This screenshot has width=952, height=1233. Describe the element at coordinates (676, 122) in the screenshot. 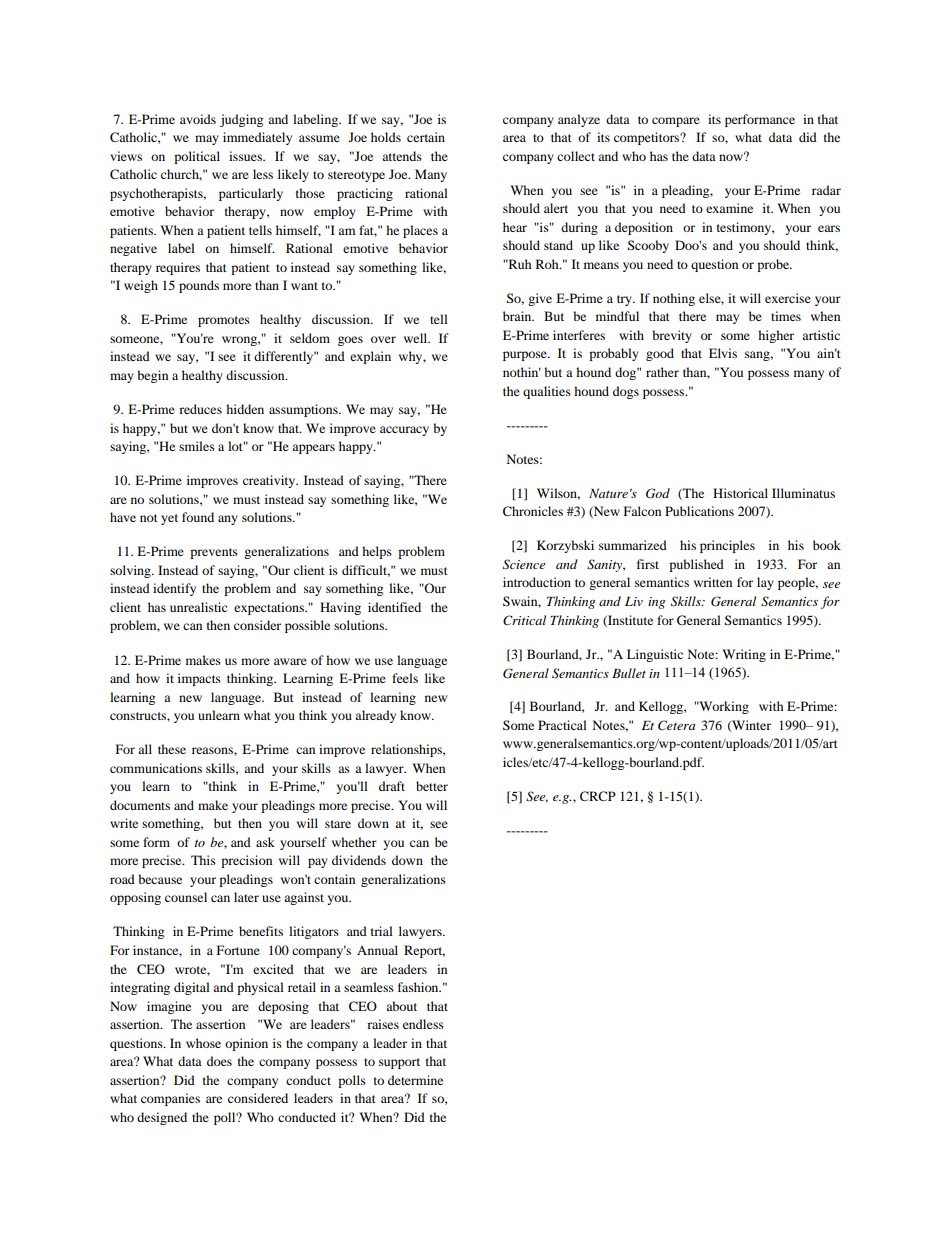

I see `compare` at that location.
